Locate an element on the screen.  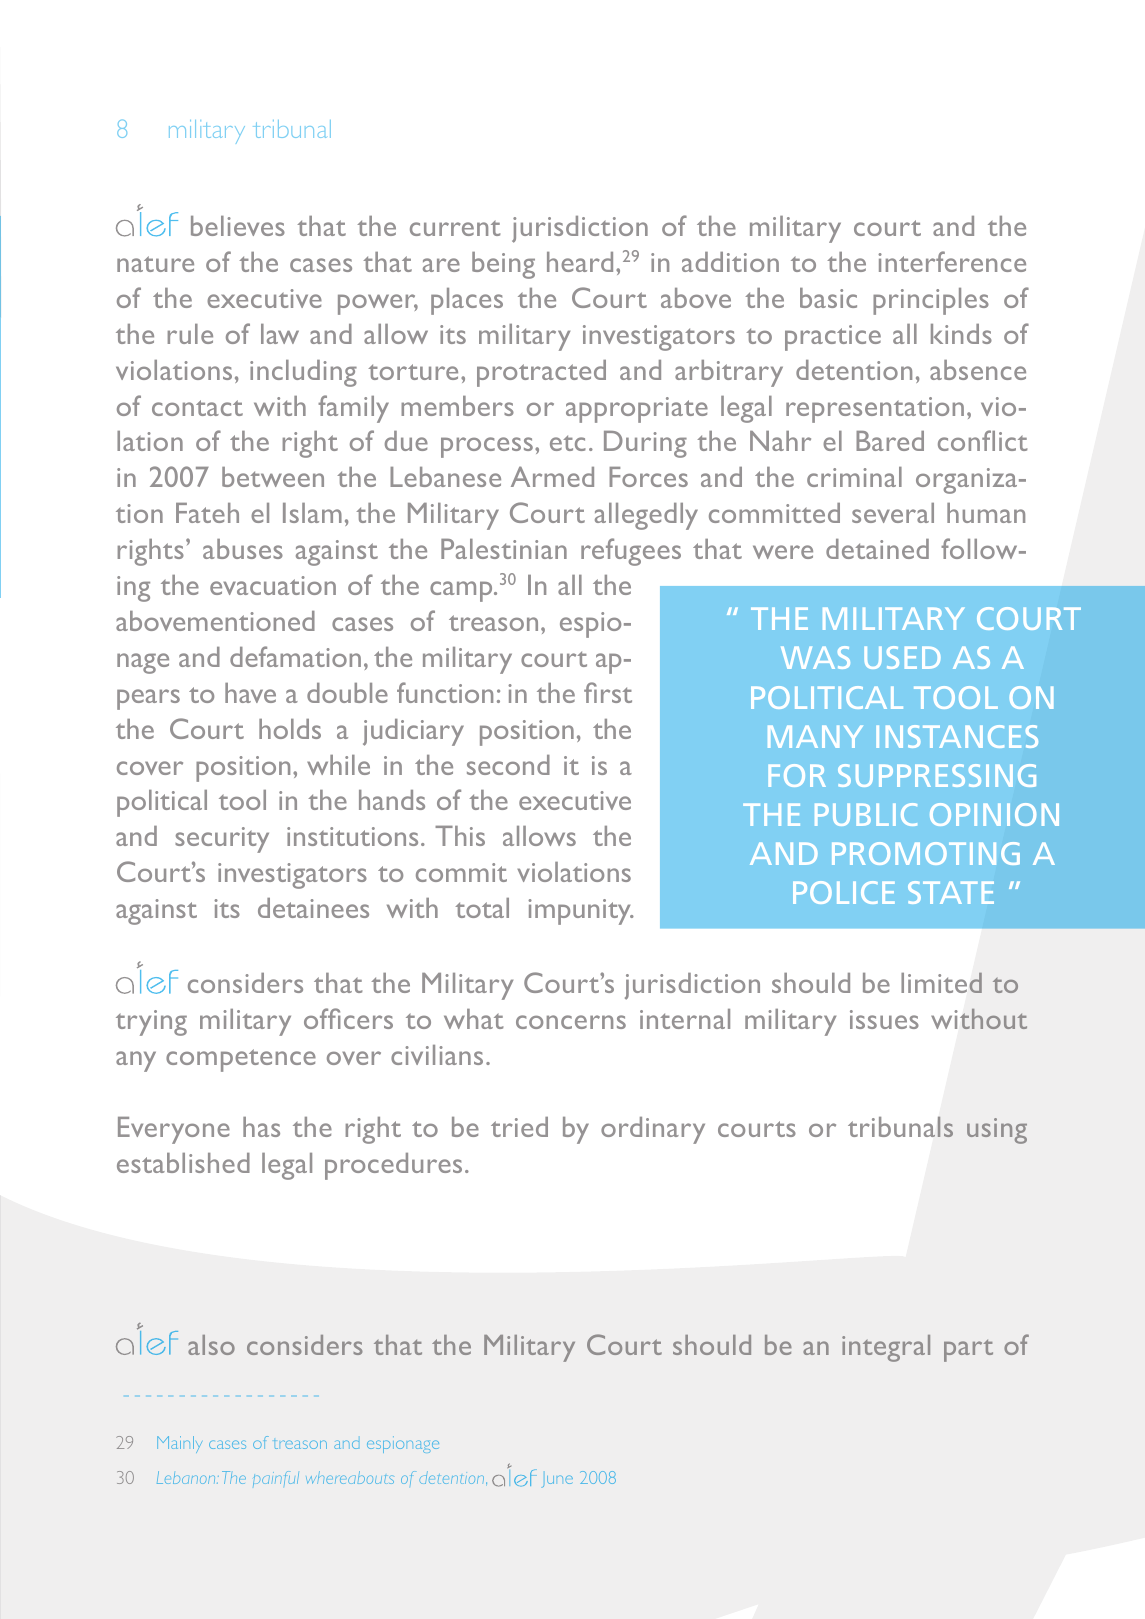
security is located at coordinates (222, 840).
